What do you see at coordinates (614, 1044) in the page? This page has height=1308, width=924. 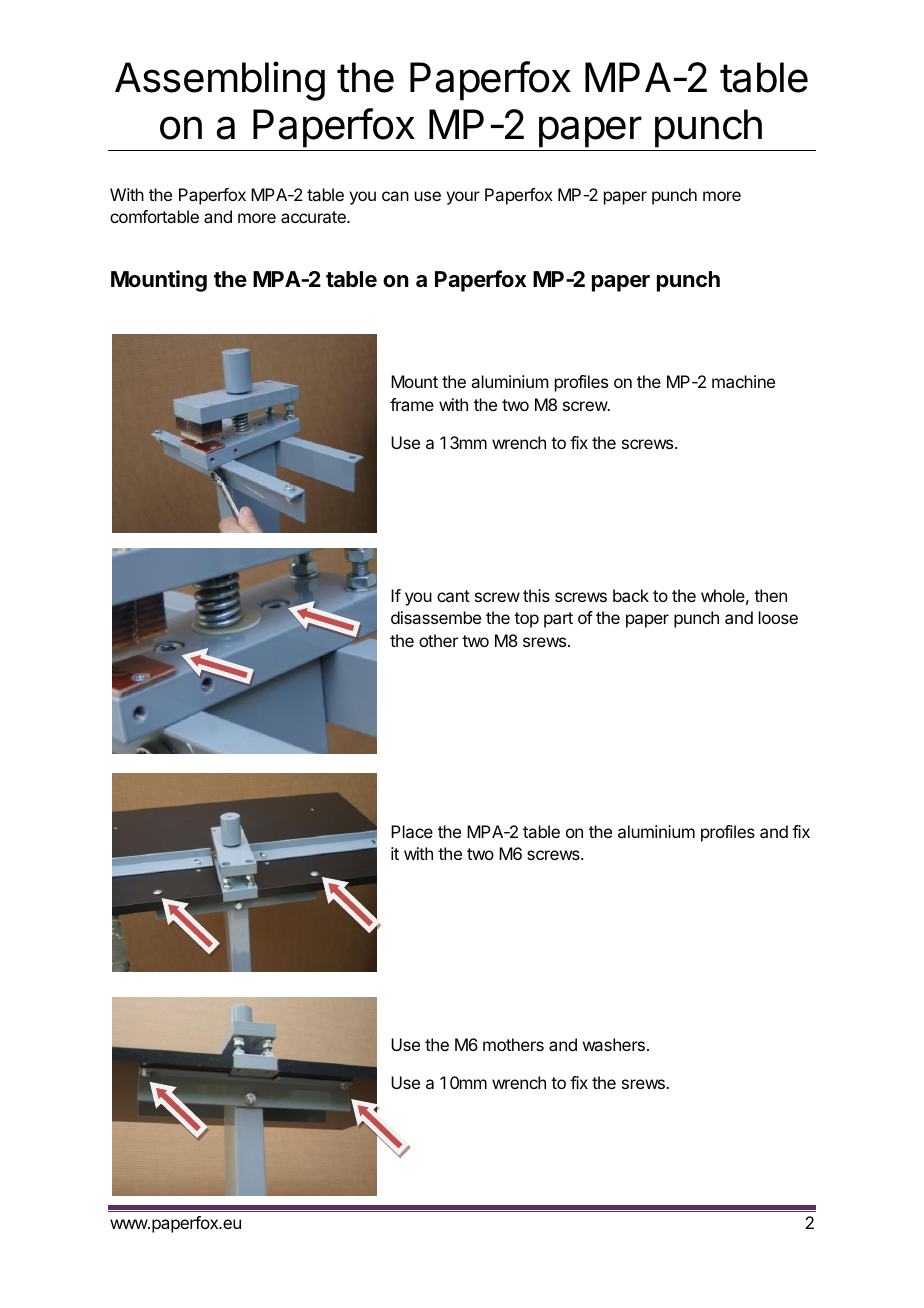 I see `washers` at bounding box center [614, 1044].
